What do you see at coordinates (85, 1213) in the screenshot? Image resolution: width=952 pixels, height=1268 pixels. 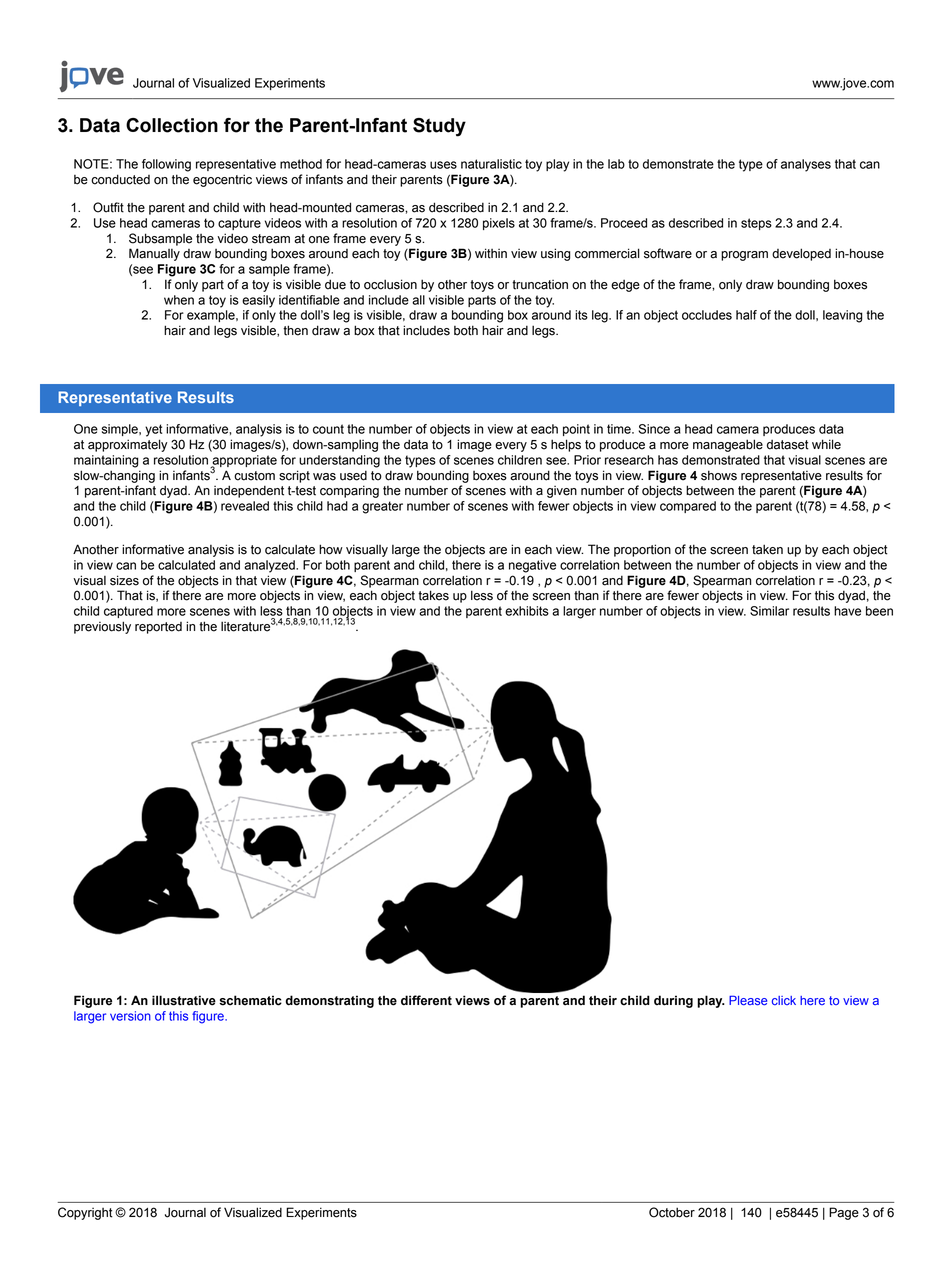 I see `Copyright` at bounding box center [85, 1213].
